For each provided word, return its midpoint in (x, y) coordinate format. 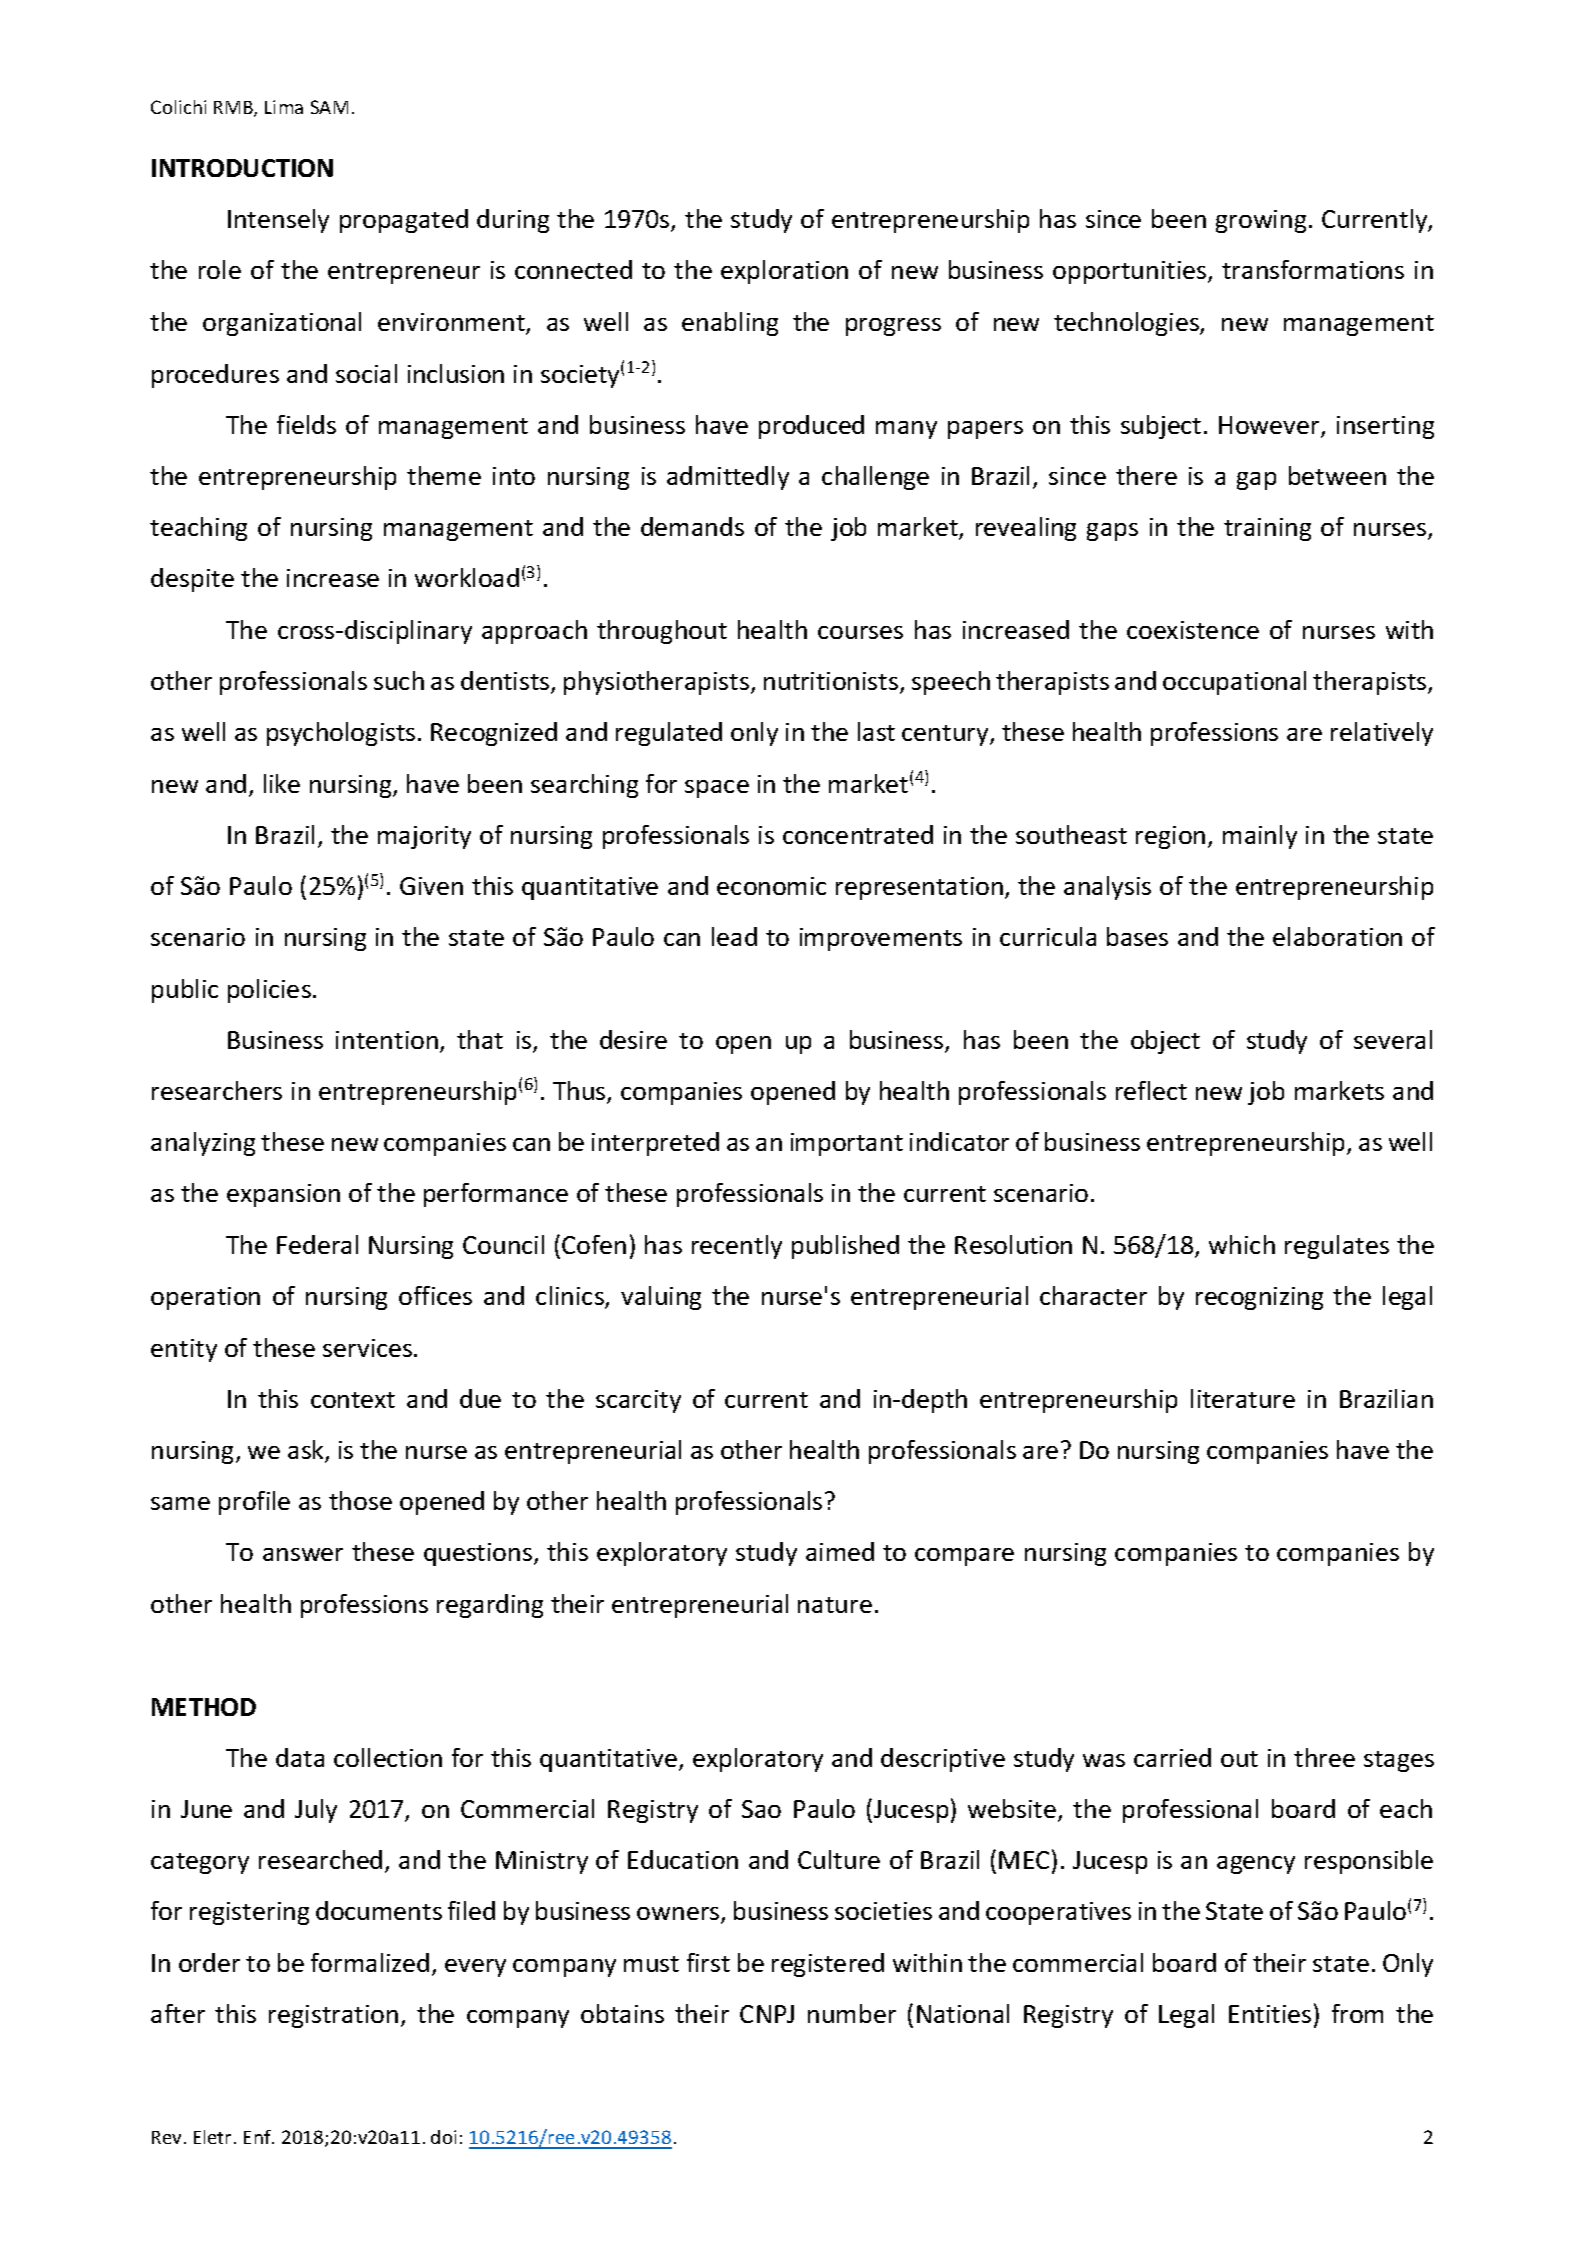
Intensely (278, 221)
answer (303, 1554)
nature (835, 1605)
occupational (1234, 683)
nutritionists (832, 682)
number (852, 2013)
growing (1261, 221)
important (847, 1144)
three (1324, 1757)
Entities (1270, 2014)
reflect (1151, 1090)
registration (333, 2016)
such (399, 680)
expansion (283, 1195)
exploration (784, 272)
